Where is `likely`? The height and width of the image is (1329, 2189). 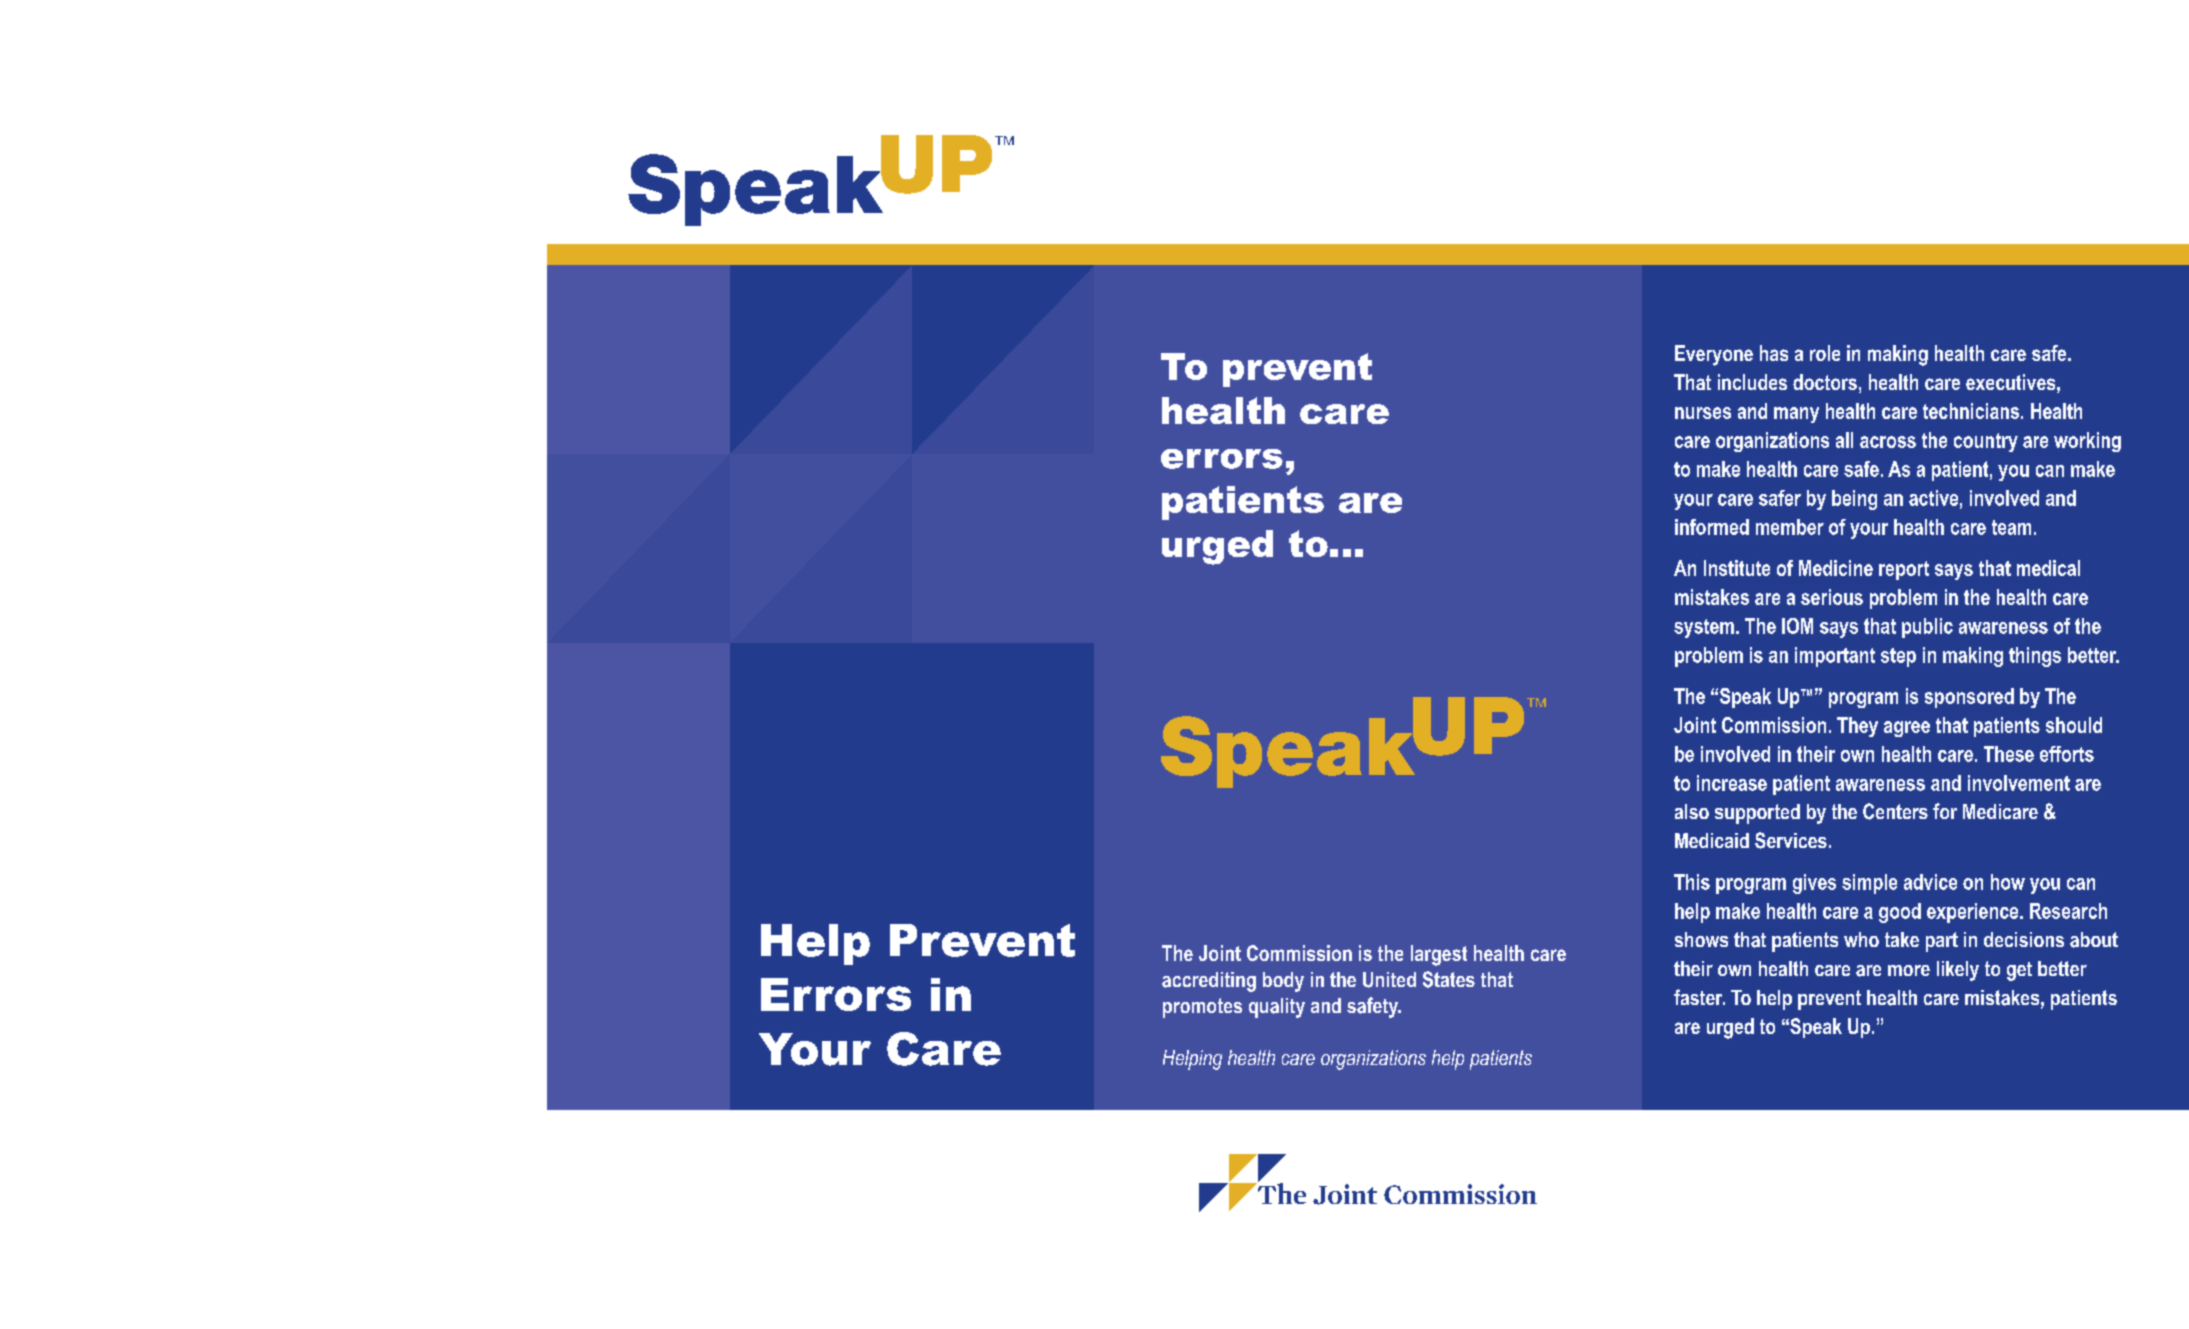 likely is located at coordinates (1958, 971).
